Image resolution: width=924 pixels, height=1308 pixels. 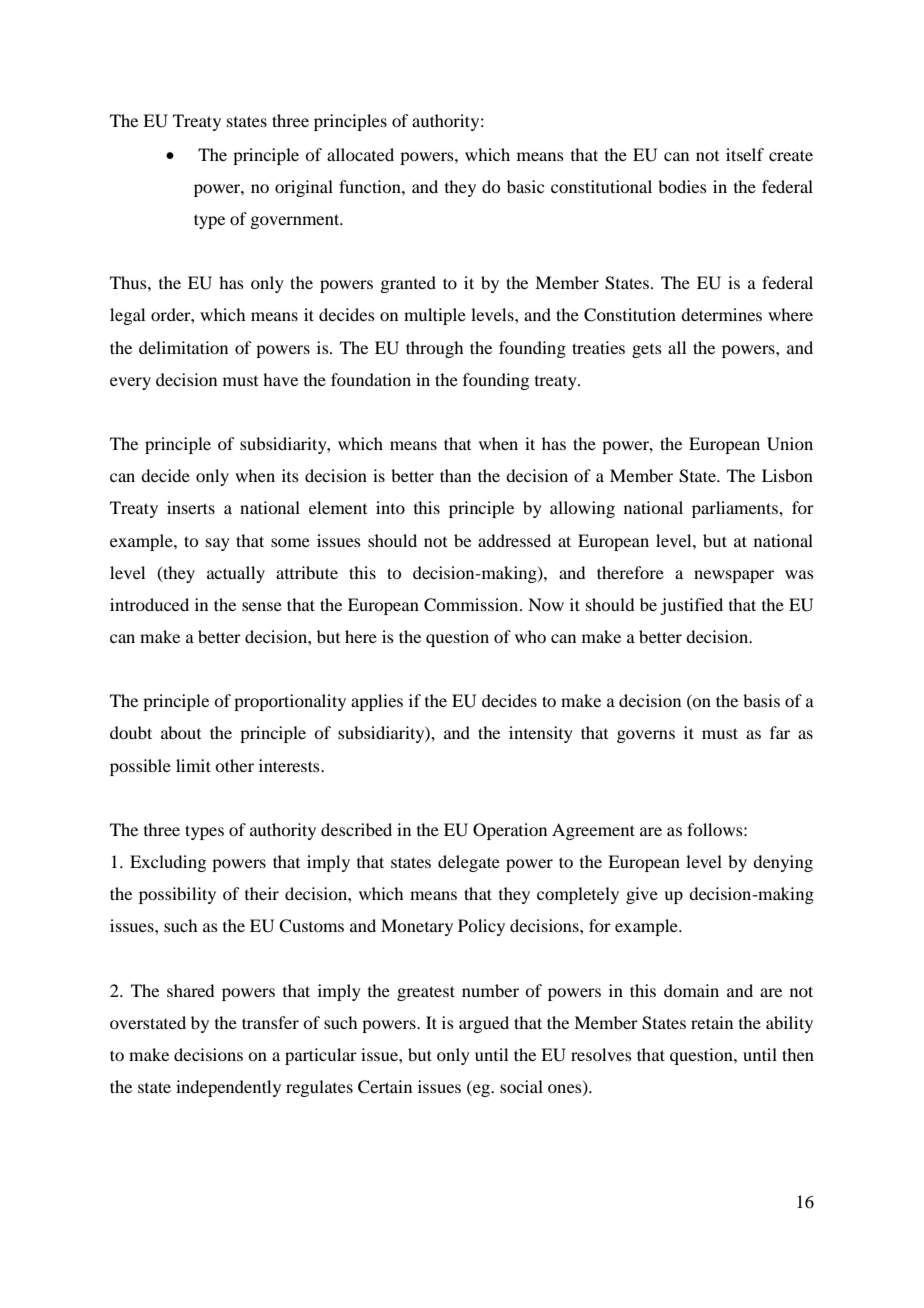 I want to click on Commission, so click(x=472, y=605).
